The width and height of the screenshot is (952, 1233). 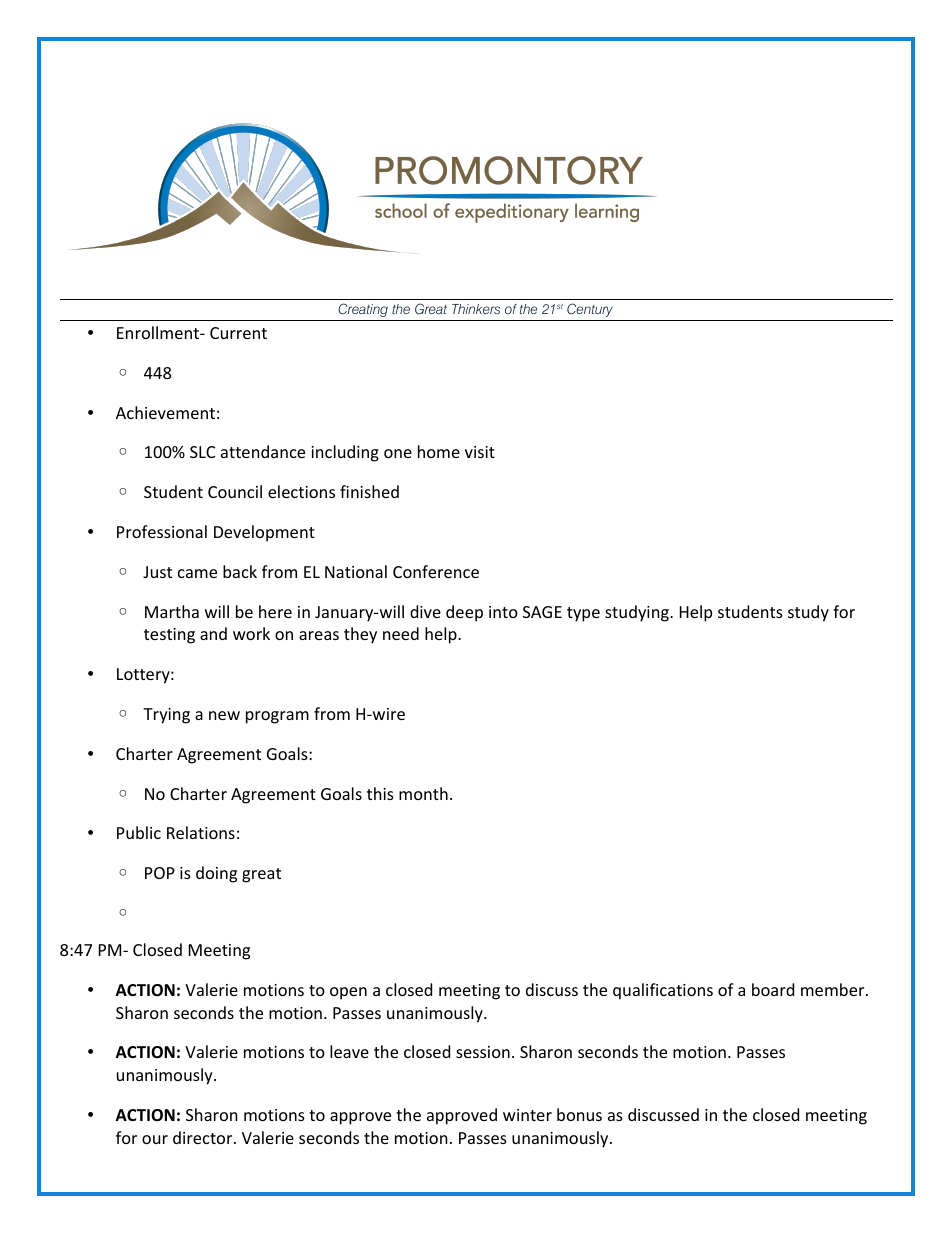 I want to click on director, so click(x=204, y=1137).
